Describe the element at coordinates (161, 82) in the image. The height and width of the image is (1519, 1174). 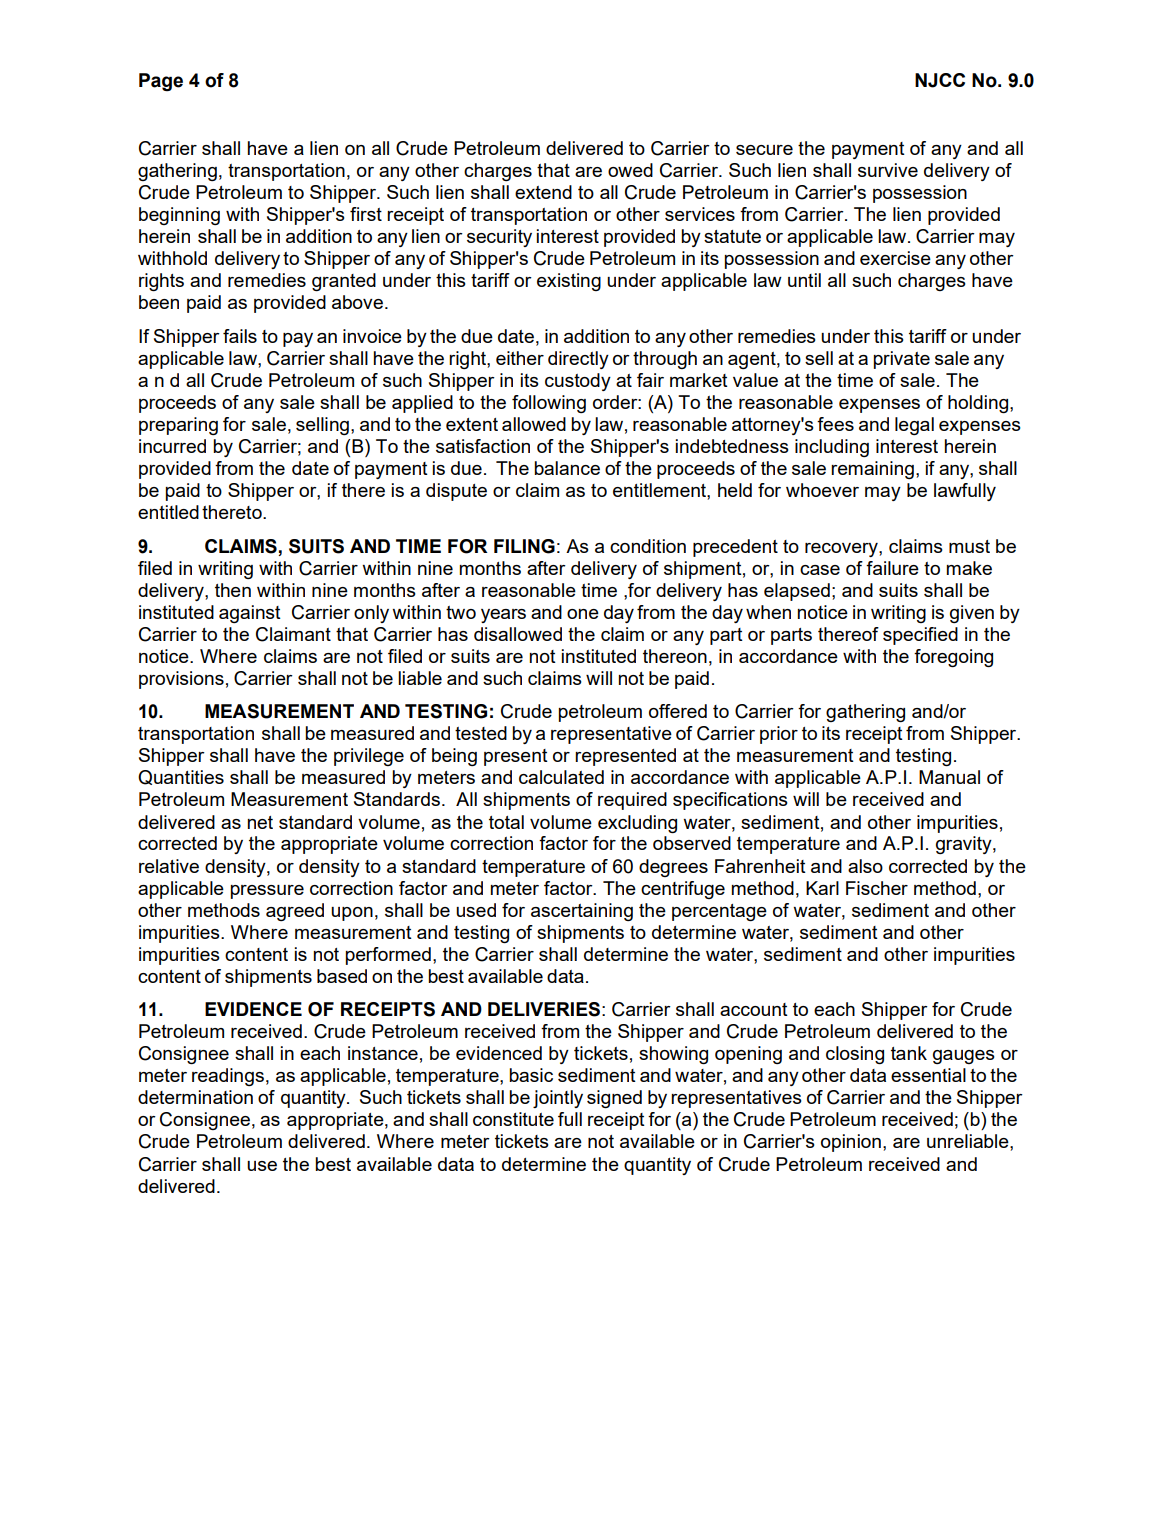
I see `Page` at that location.
